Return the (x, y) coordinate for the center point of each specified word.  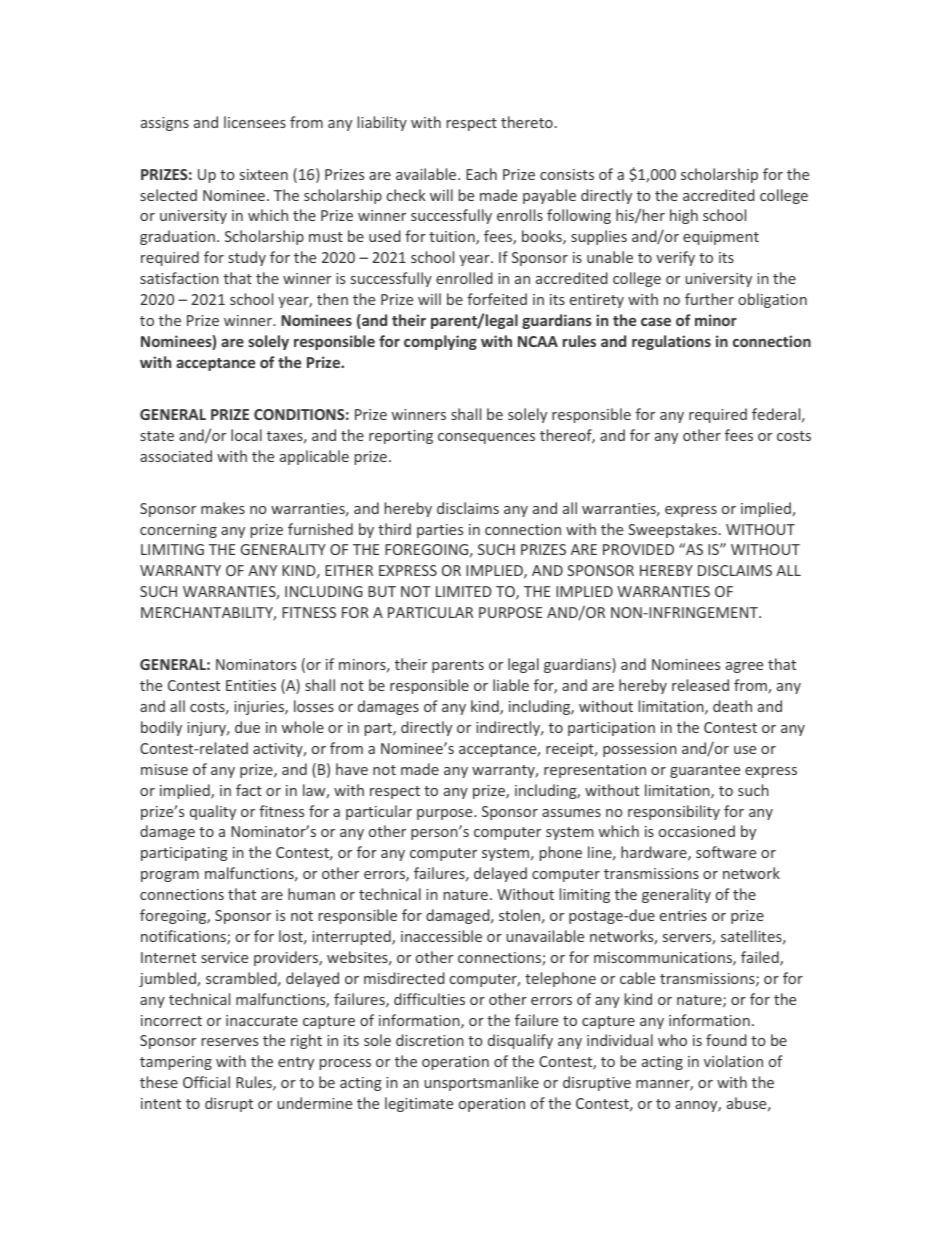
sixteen (264, 174)
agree (744, 667)
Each (481, 174)
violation (733, 1061)
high (684, 216)
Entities (251, 685)
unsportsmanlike (481, 1083)
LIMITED (464, 591)
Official (206, 1082)
